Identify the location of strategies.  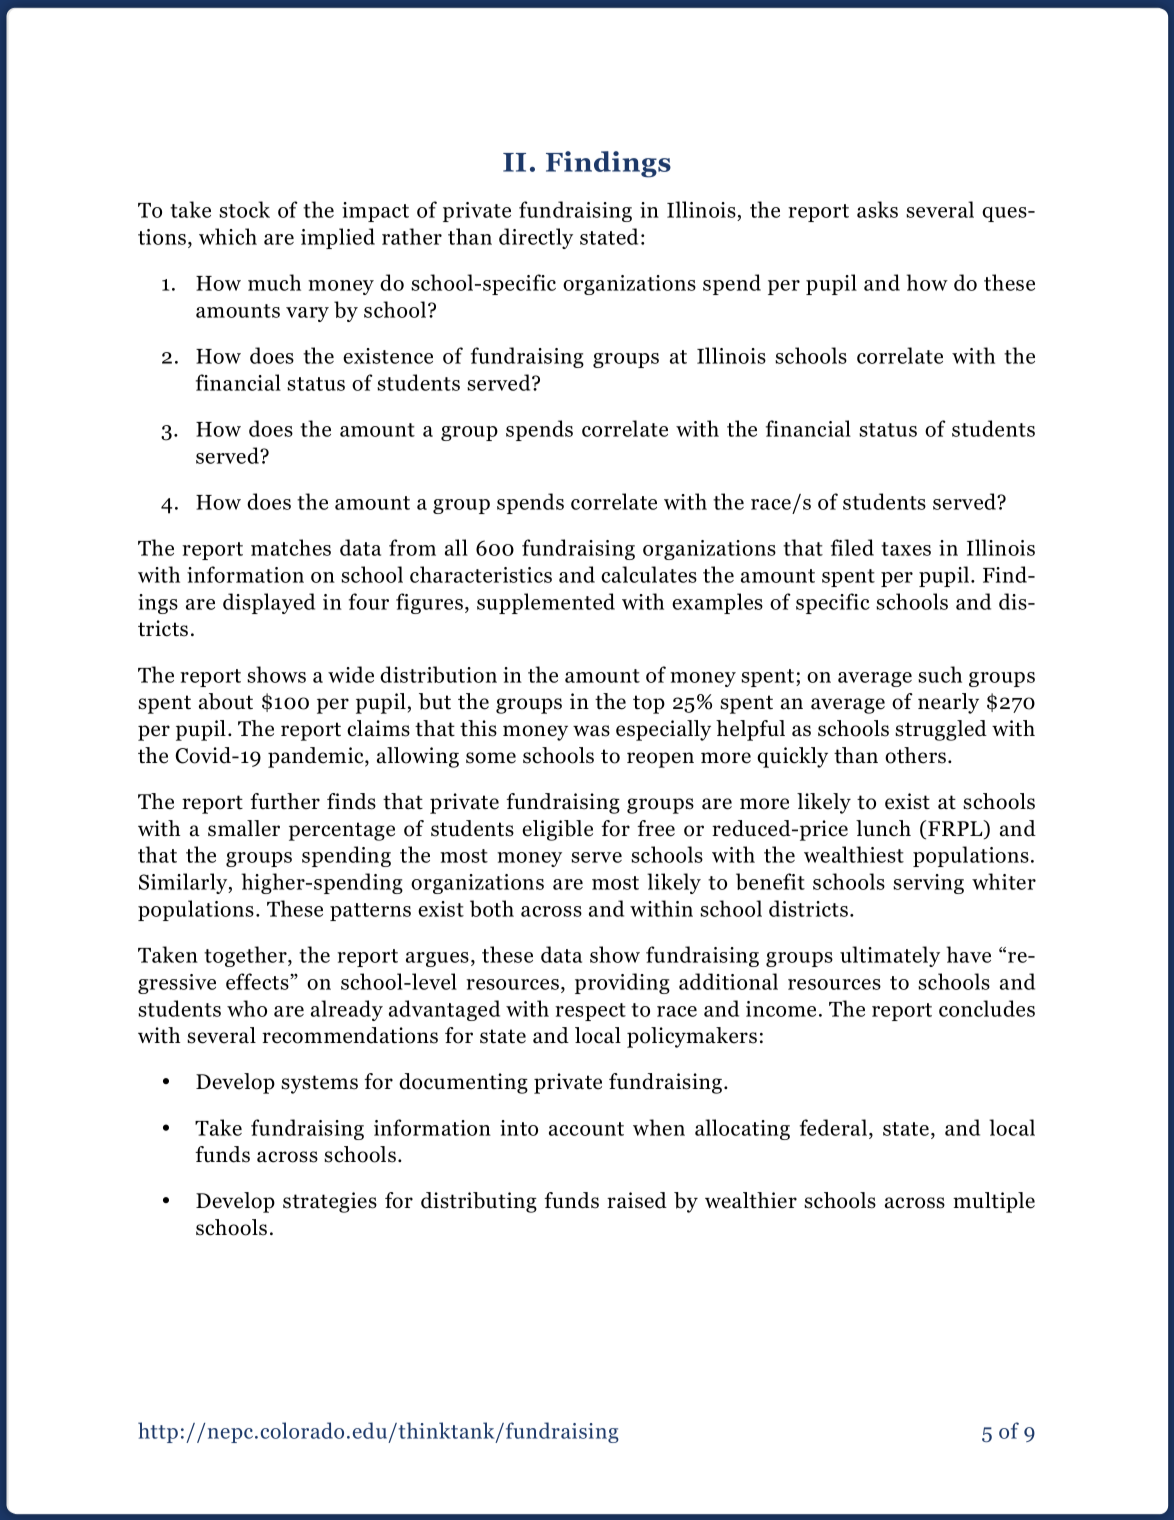
(330, 1202).
